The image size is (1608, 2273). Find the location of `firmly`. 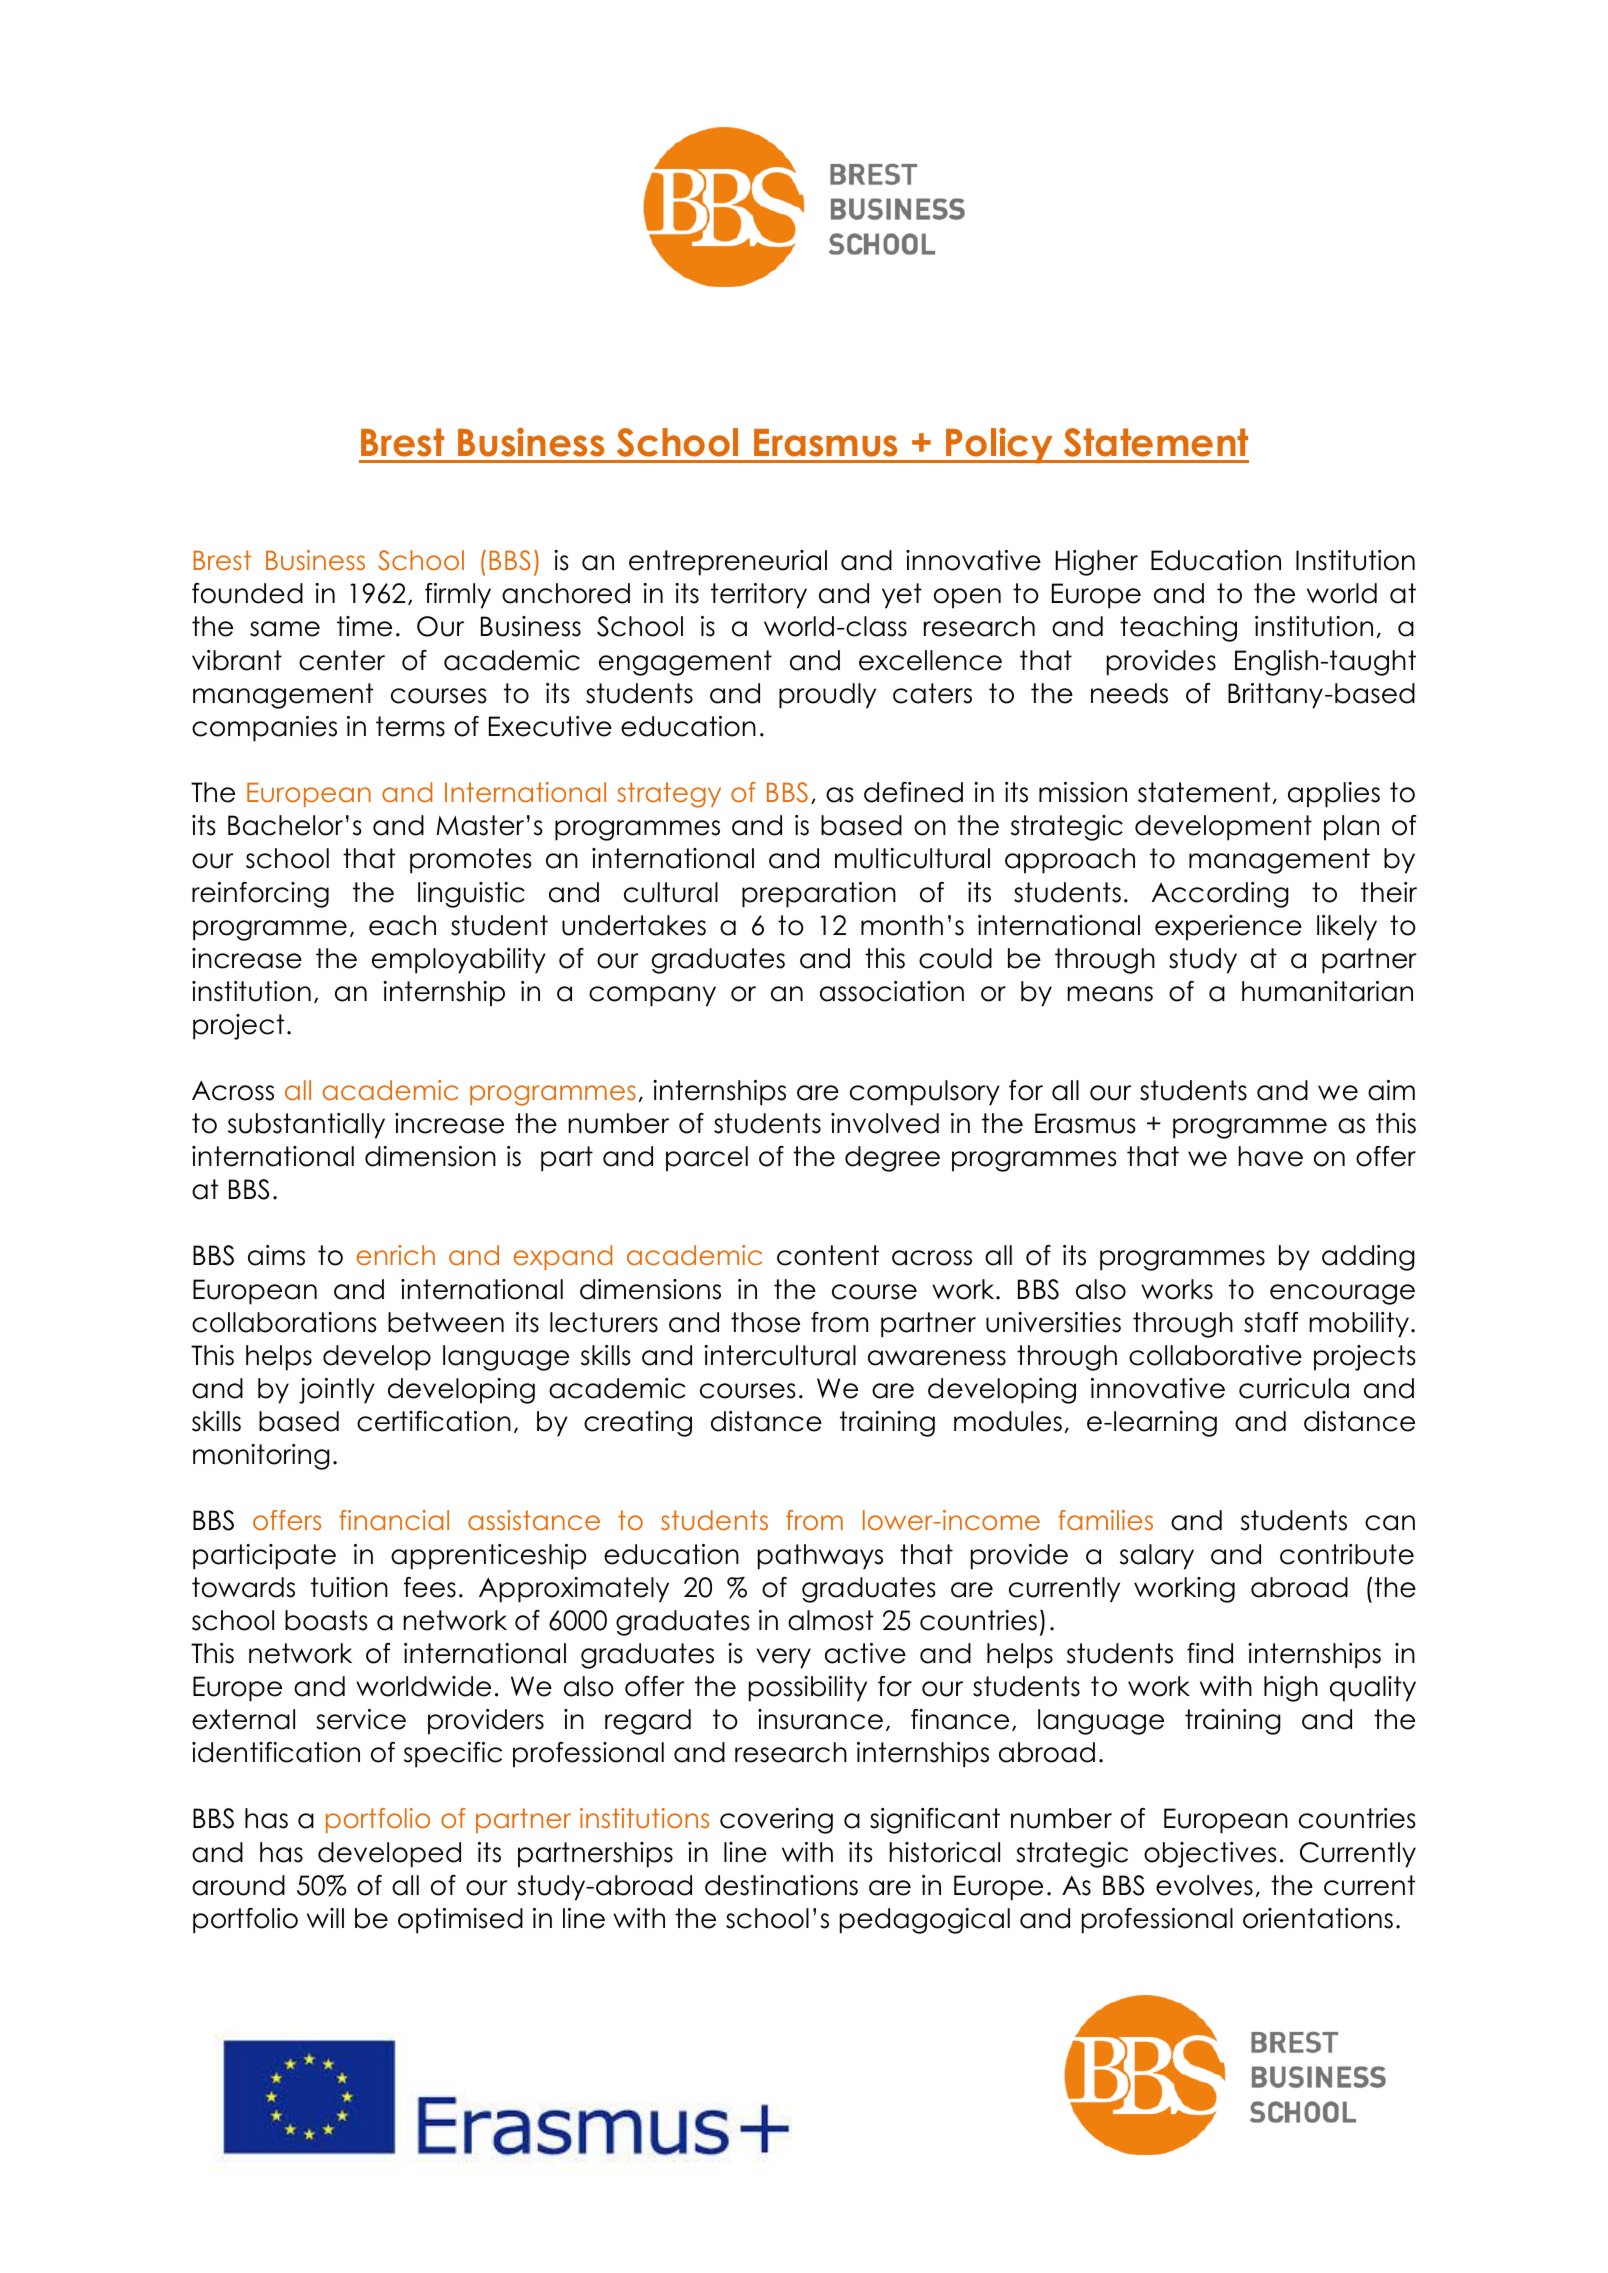

firmly is located at coordinates (458, 596).
